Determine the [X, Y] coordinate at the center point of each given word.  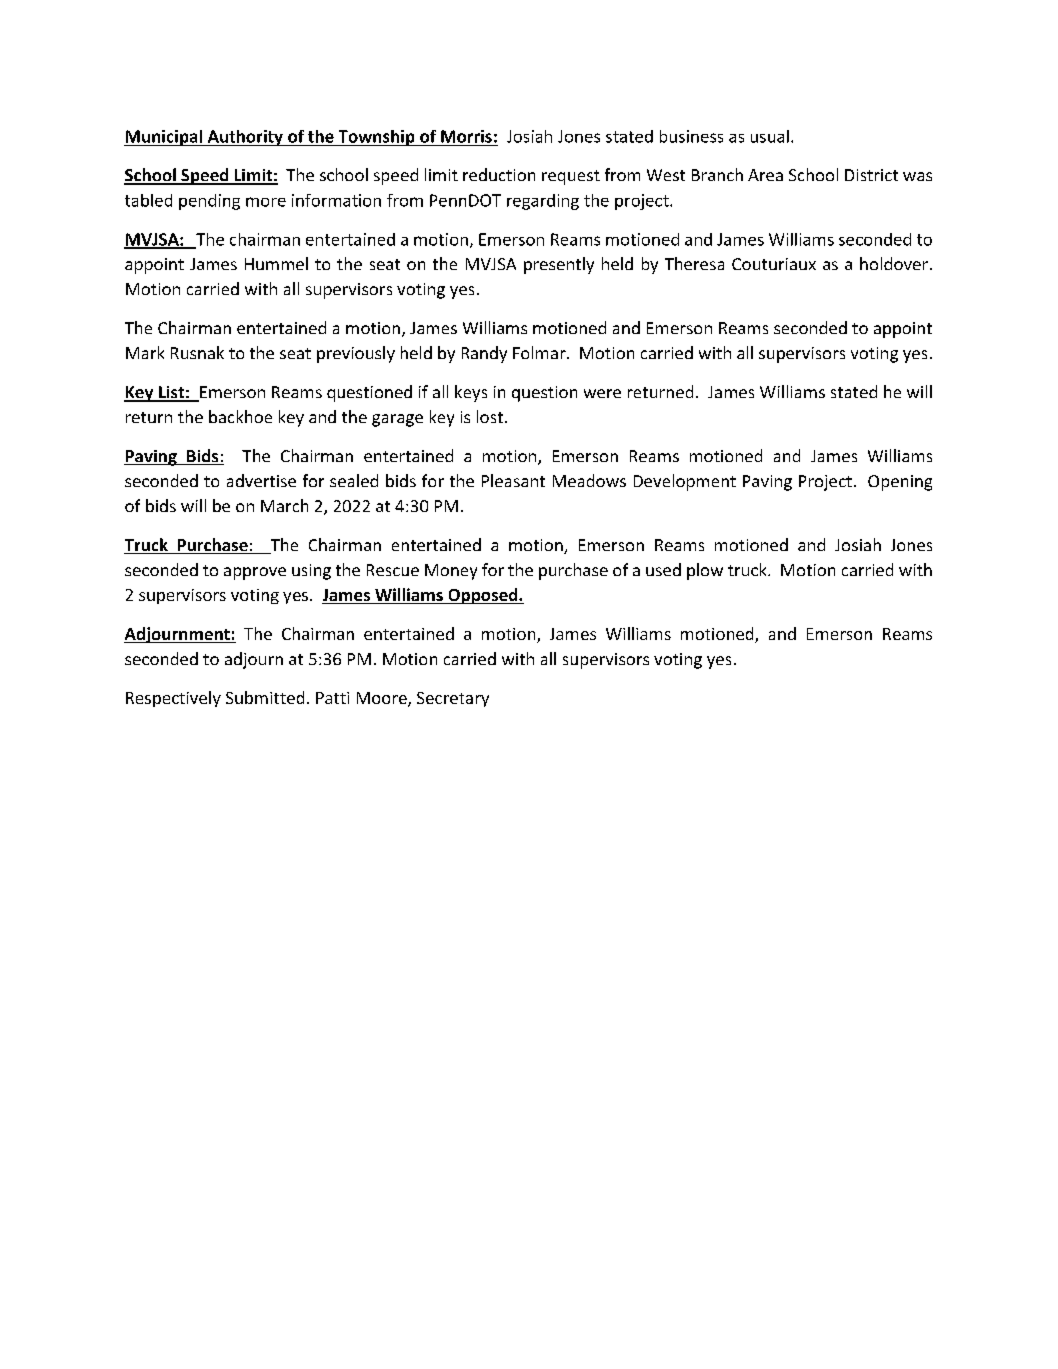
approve [255, 573]
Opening [900, 483]
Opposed [483, 596]
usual [770, 136]
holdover [894, 263]
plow [705, 571]
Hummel [276, 263]
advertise [261, 480]
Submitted [265, 697]
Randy [484, 354]
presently [559, 265]
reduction [499, 174]
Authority [245, 138]
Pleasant [513, 480]
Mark [145, 352]
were [602, 393]
